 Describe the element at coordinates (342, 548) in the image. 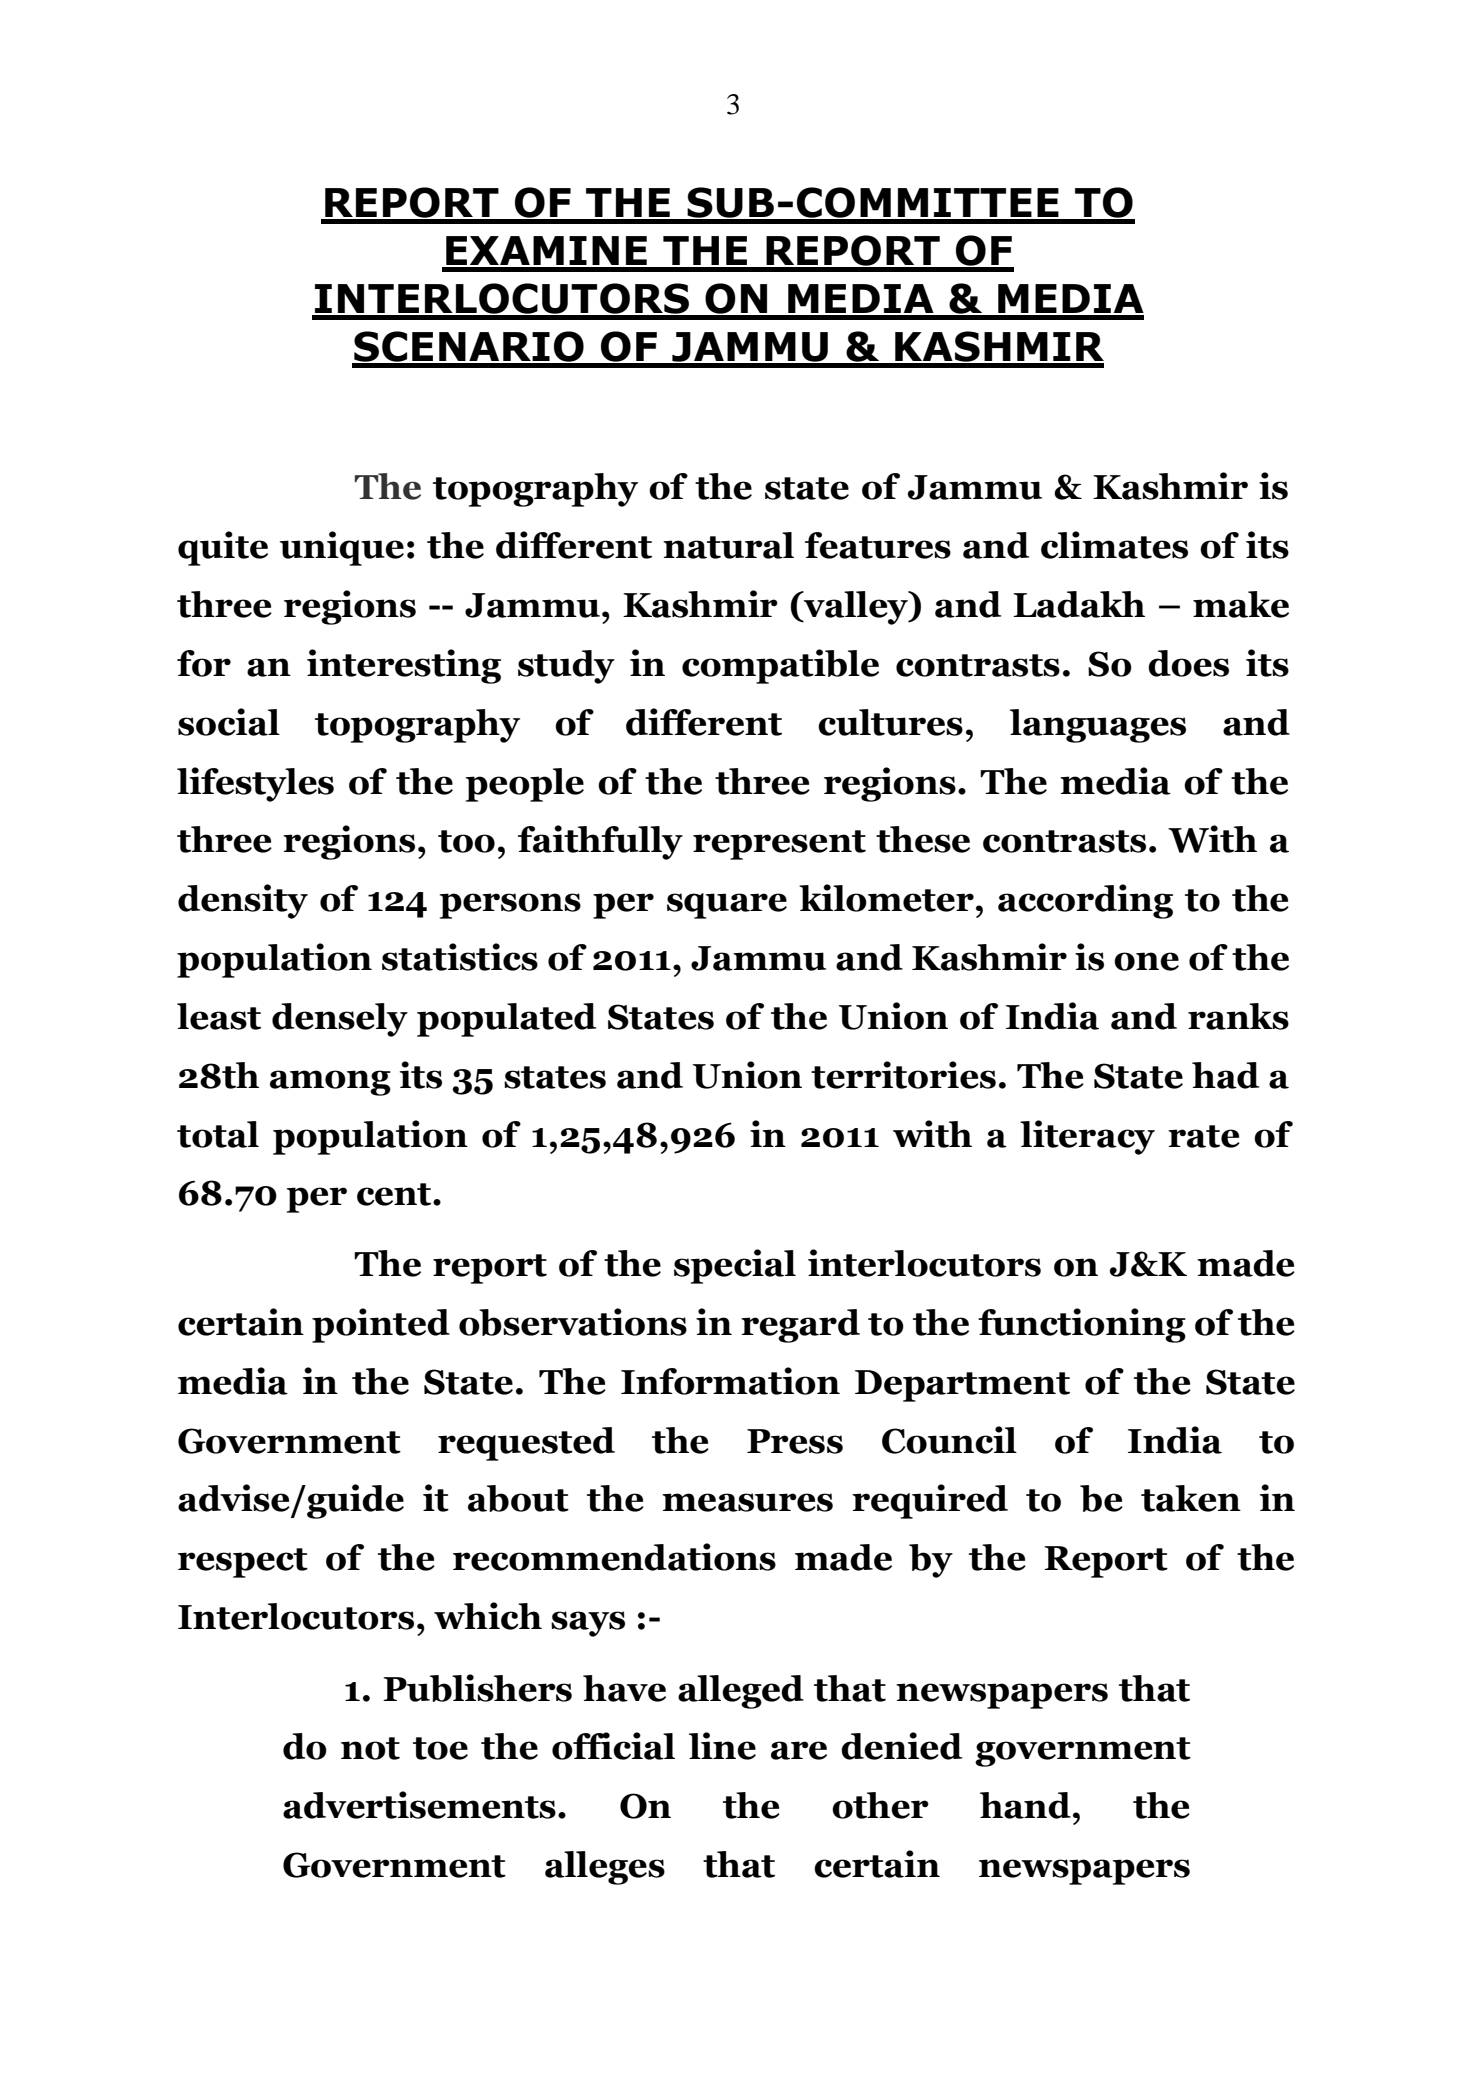

I see `unique` at that location.
